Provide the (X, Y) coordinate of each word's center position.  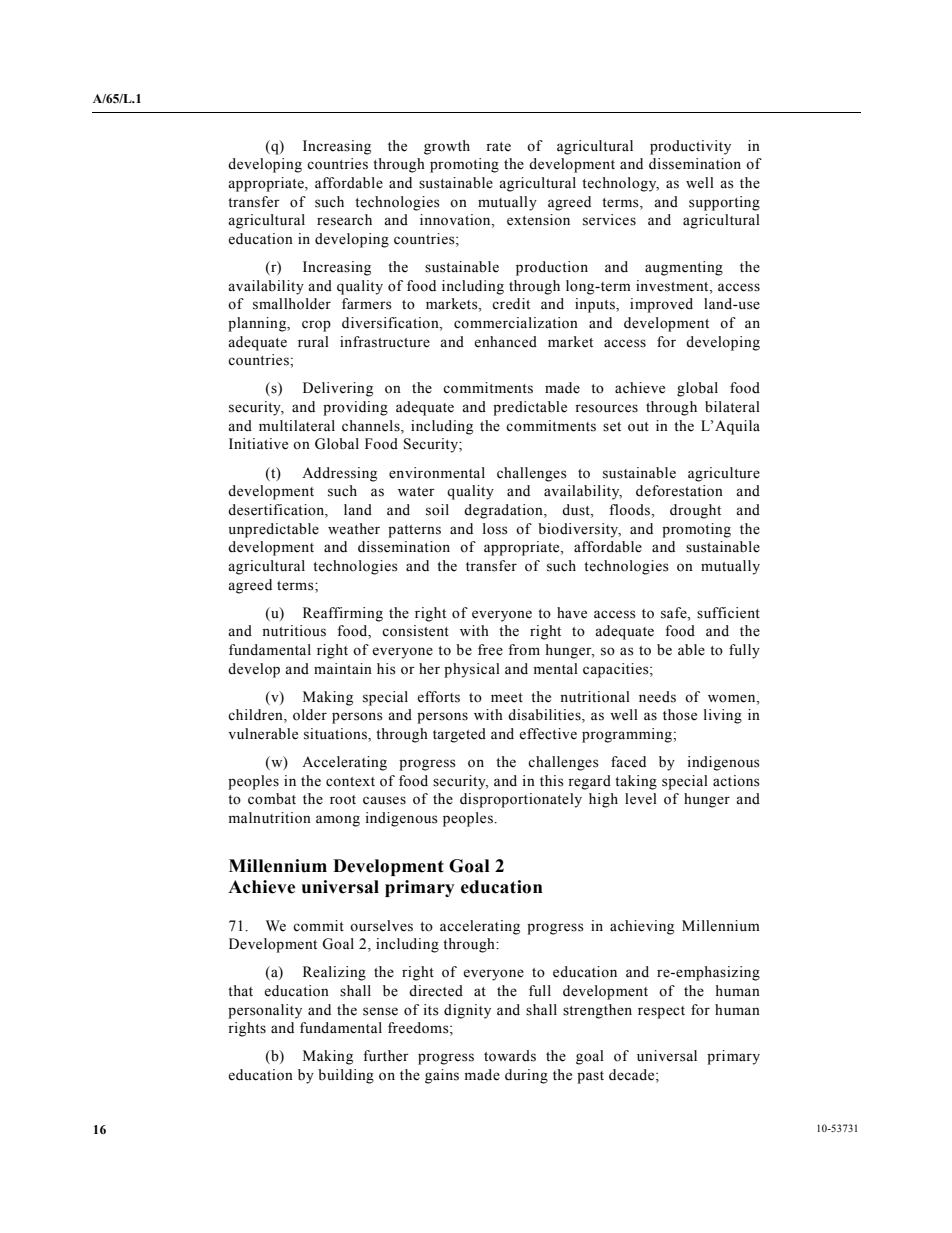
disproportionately (521, 800)
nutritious (294, 631)
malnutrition (269, 818)
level (641, 799)
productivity (690, 147)
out (638, 427)
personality (265, 1011)
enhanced (505, 342)
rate (498, 147)
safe (675, 613)
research (344, 220)
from (524, 650)
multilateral (297, 426)
